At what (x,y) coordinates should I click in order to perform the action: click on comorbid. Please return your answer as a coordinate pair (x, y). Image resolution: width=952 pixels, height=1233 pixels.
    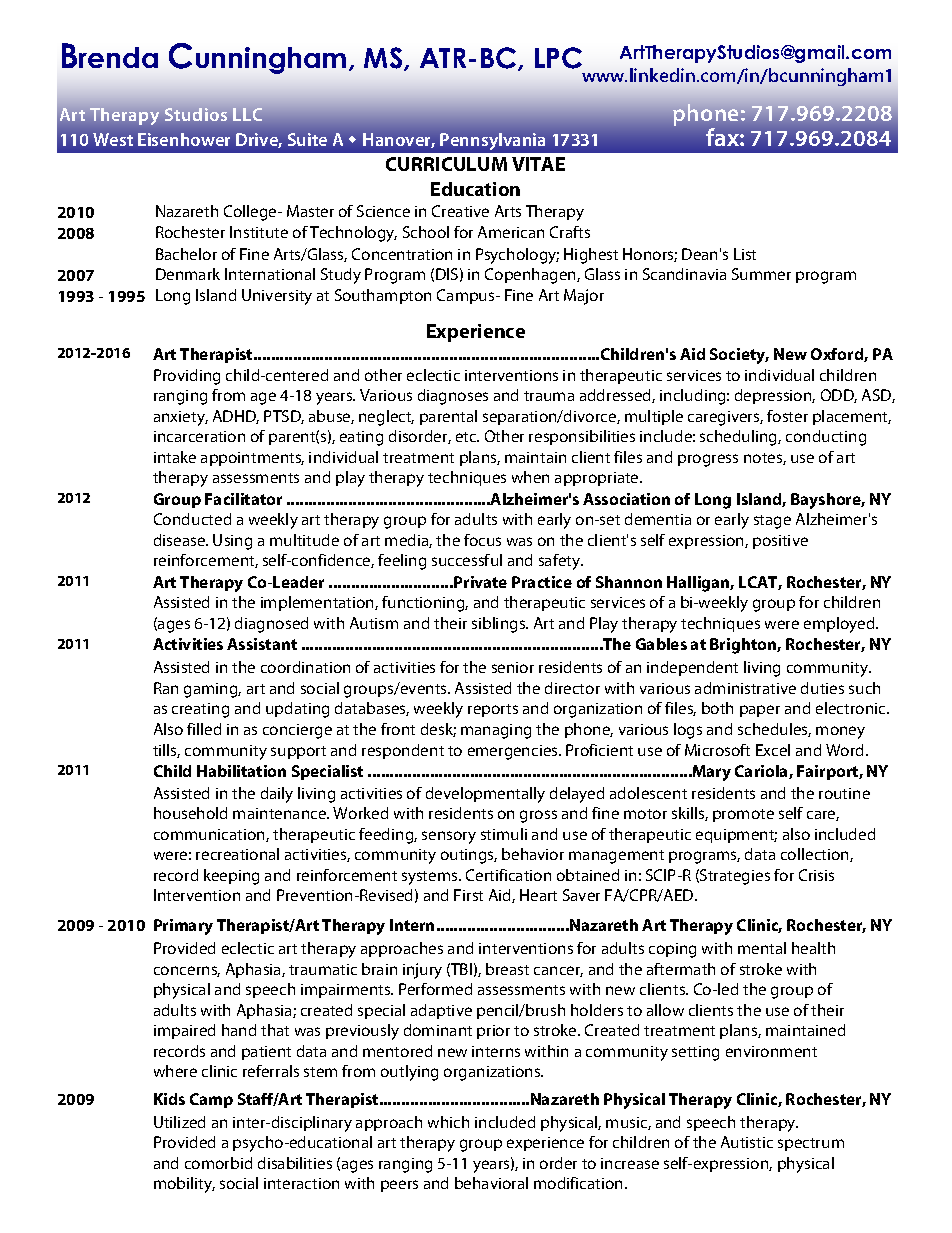
    Looking at the image, I should click on (218, 1163).
